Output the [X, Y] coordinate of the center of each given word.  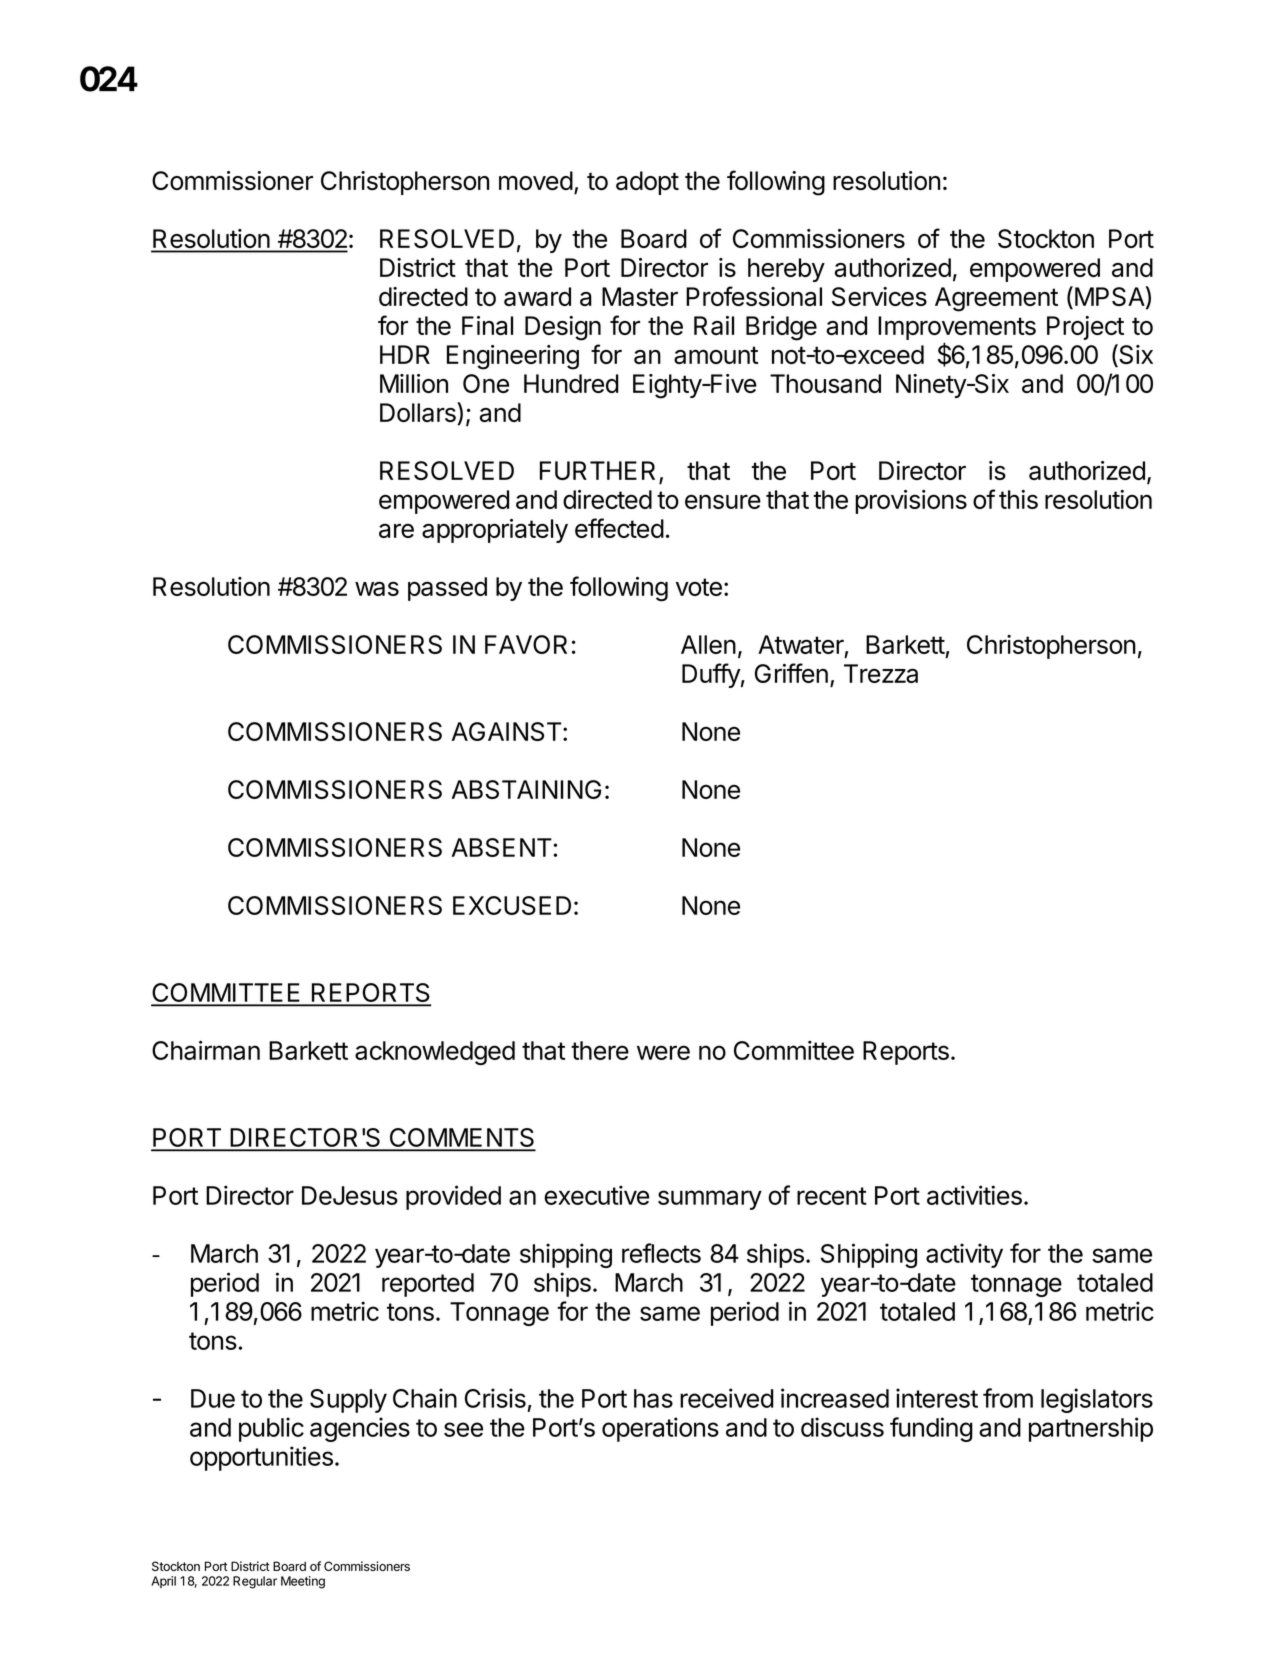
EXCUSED [512, 905]
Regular [255, 1582]
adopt [647, 183]
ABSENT [503, 847]
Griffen [791, 673]
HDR [405, 354]
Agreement [996, 299]
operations [660, 1429]
